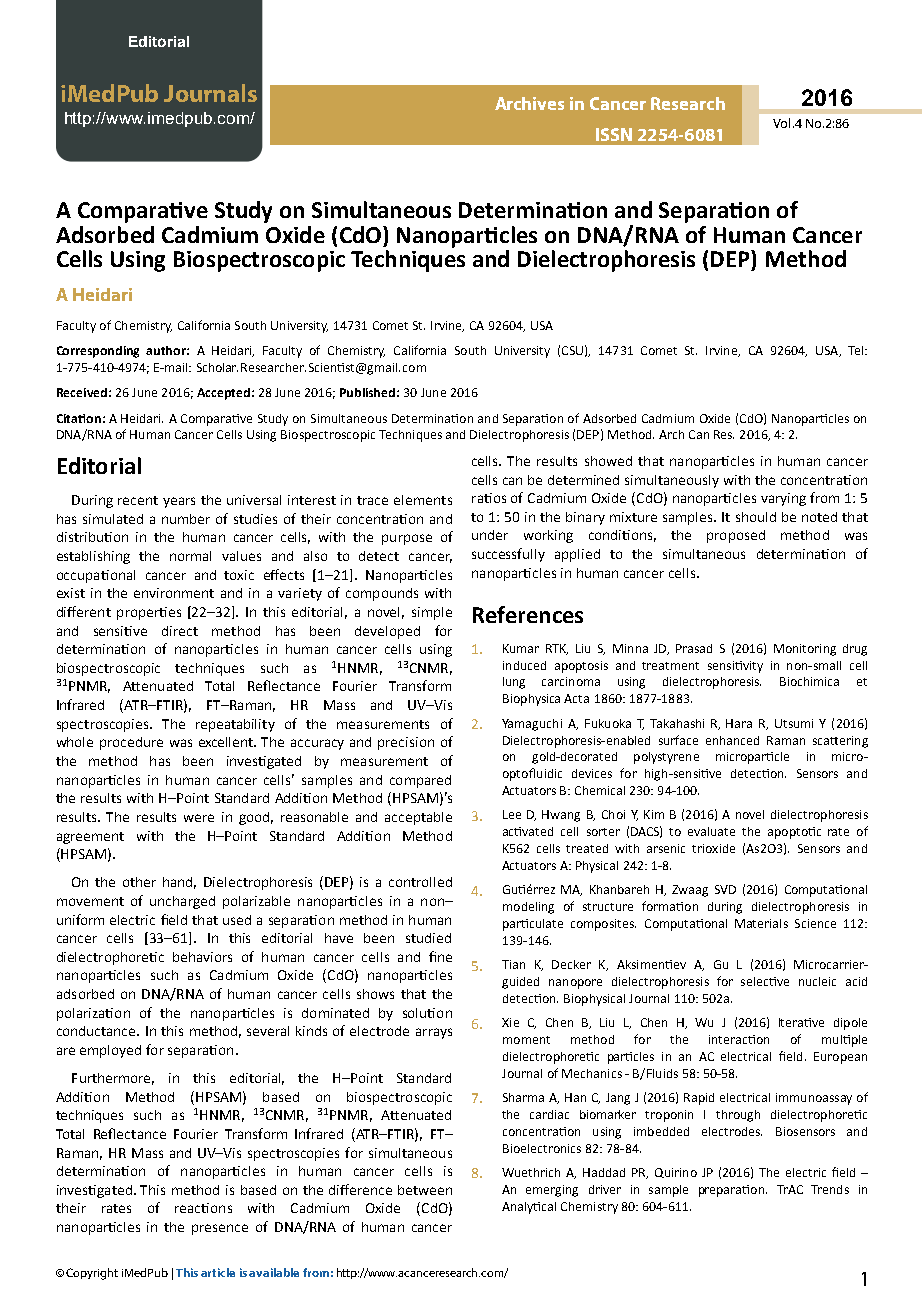 This screenshot has width=924, height=1308. What do you see at coordinates (98, 352) in the screenshot?
I see `Corresponding` at bounding box center [98, 352].
